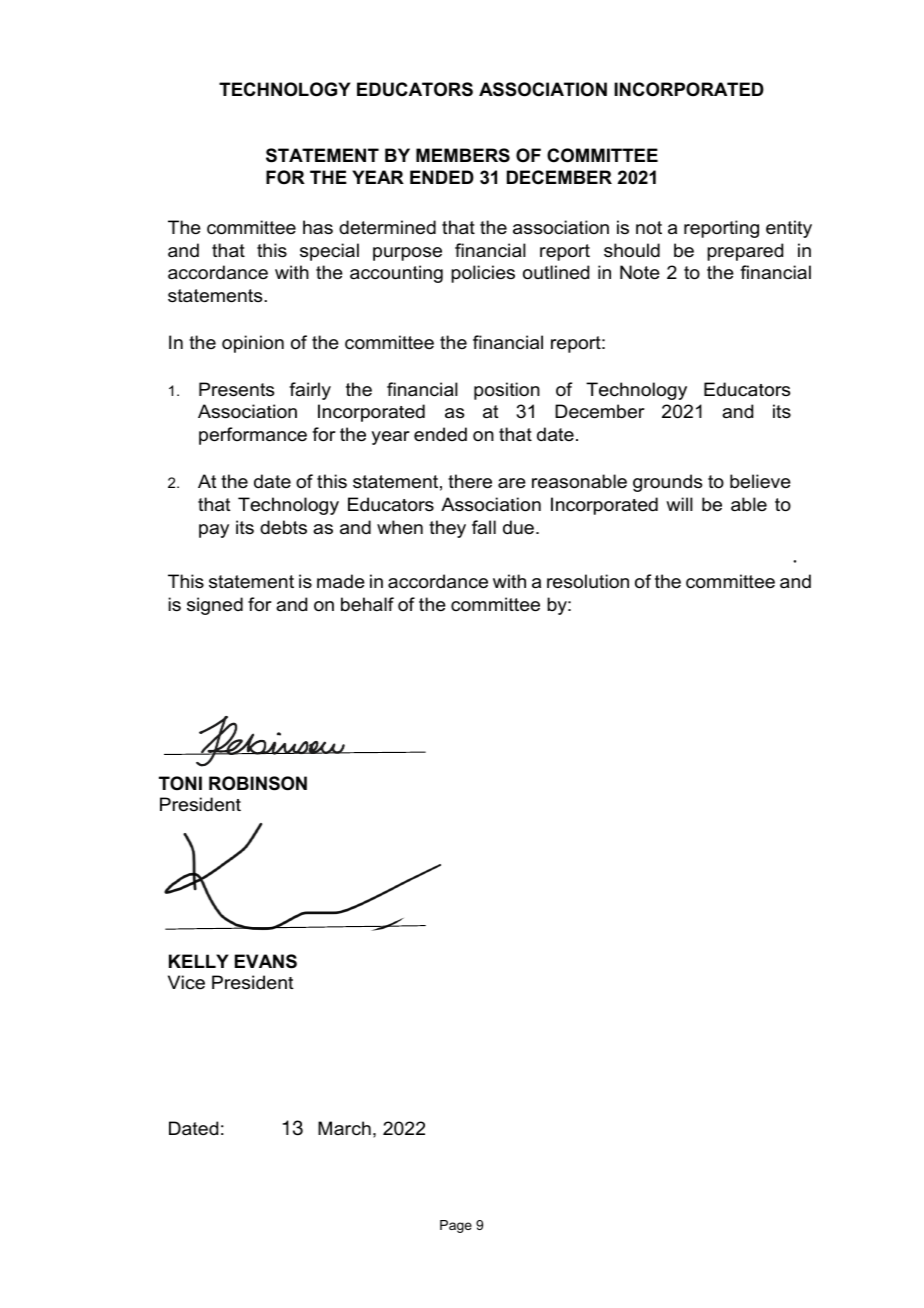 Image resolution: width=924 pixels, height=1308 pixels. Describe the element at coordinates (215, 606) in the page. I see `signed` at that location.
